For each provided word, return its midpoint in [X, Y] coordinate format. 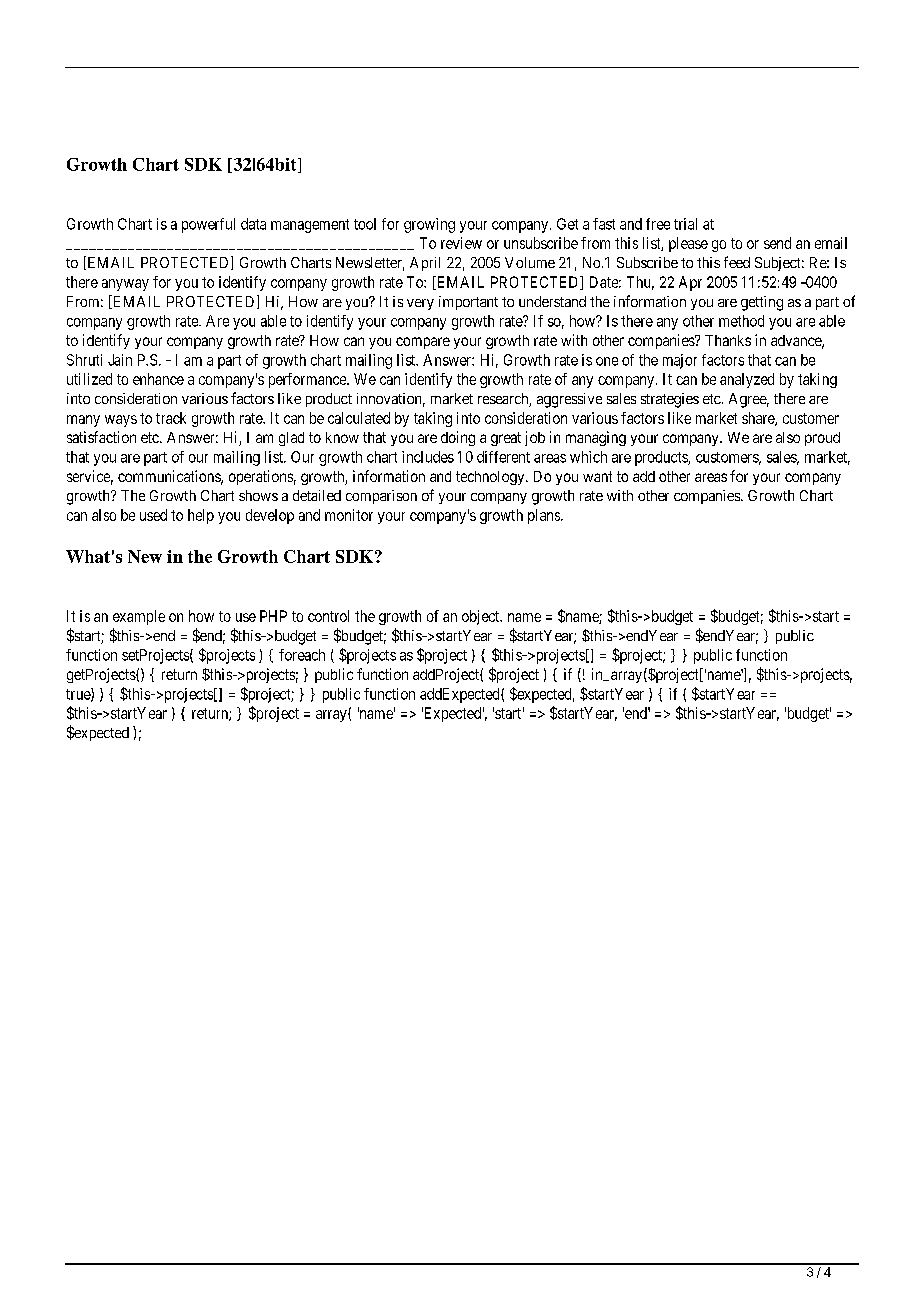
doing [458, 438]
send [777, 243]
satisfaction [101, 437]
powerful [208, 225]
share [759, 419]
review [461, 243]
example [139, 617]
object [482, 617]
